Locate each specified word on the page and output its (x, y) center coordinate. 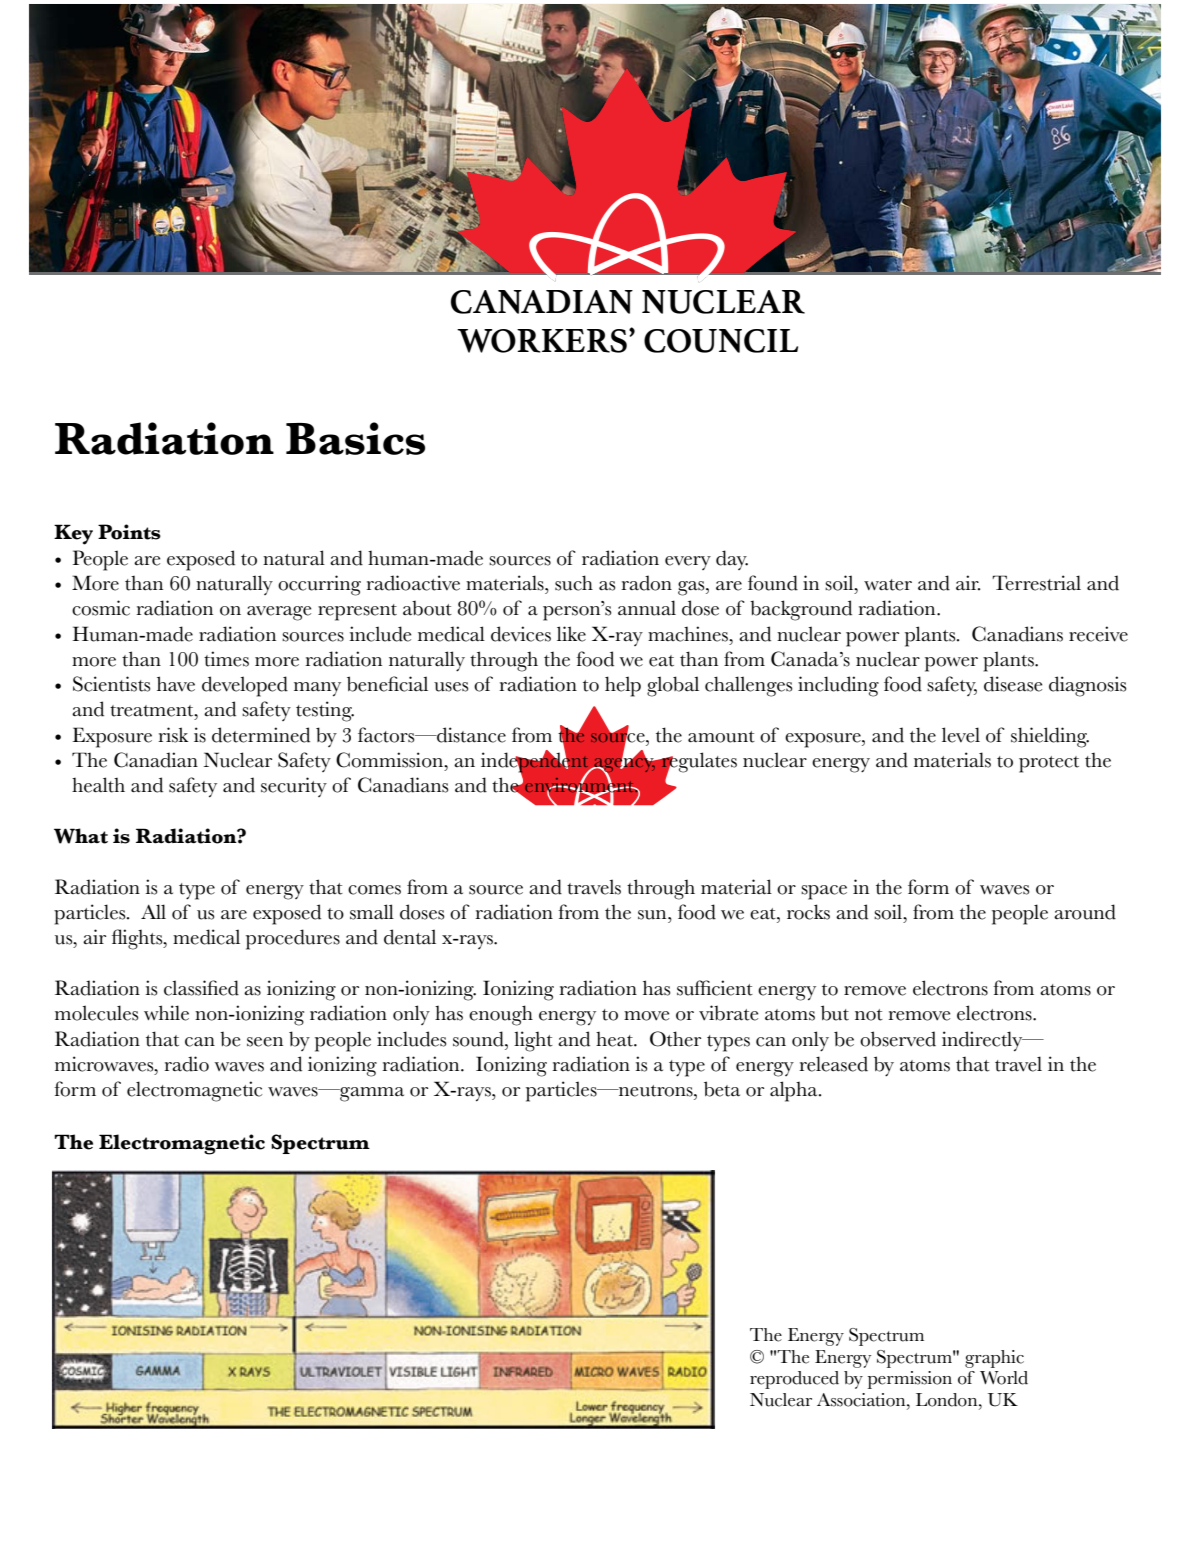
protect (1049, 764)
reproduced (794, 1380)
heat (615, 1039)
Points (129, 532)
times (226, 659)
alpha (795, 1091)
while (166, 1013)
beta (722, 1089)
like (571, 634)
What (81, 836)
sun (653, 915)
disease (1013, 684)
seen (265, 1042)
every (688, 563)
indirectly (983, 1041)
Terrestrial (1036, 583)
